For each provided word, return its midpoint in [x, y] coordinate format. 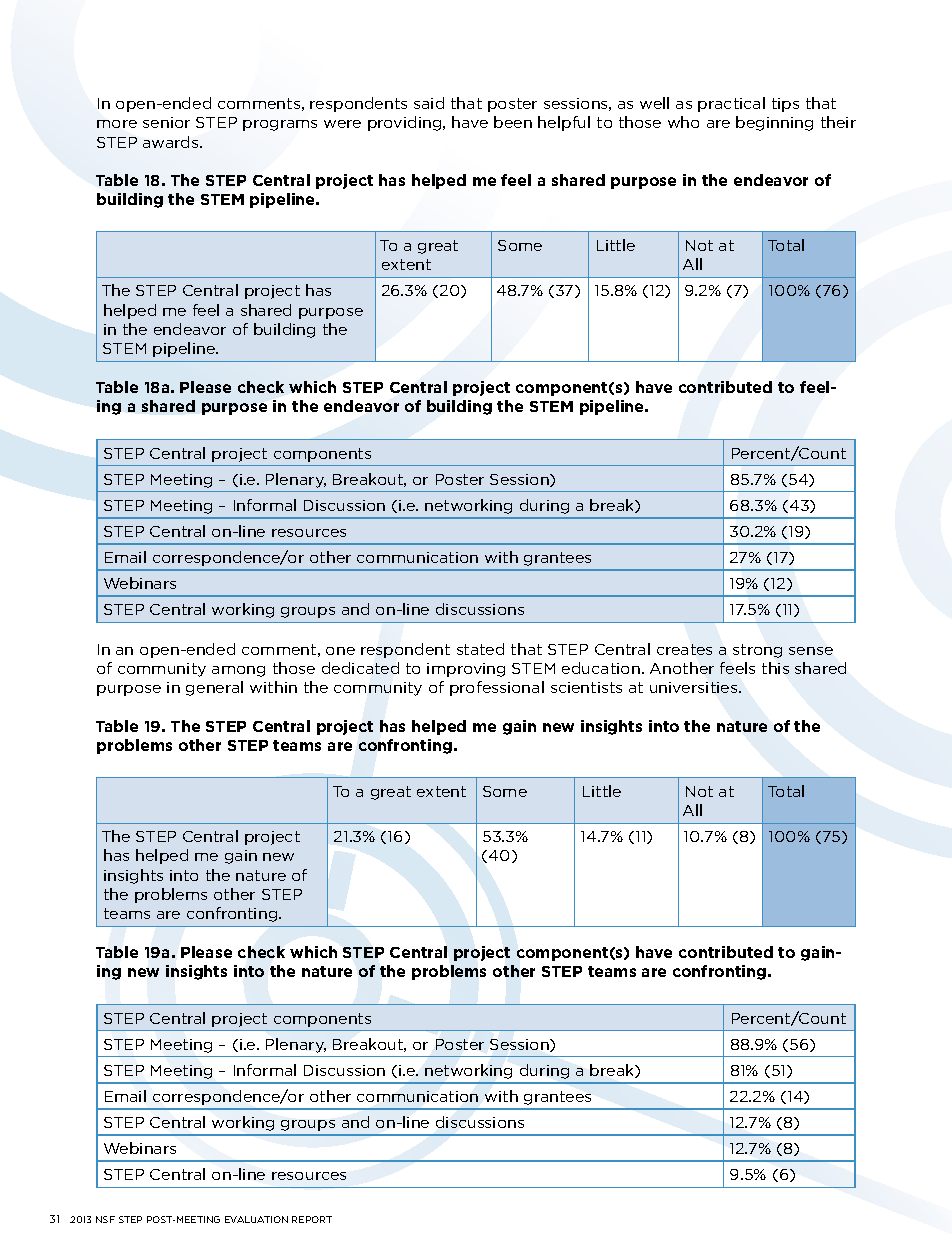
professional [497, 688]
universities [695, 687]
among [238, 671]
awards [172, 142]
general [214, 688]
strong [757, 651]
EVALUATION [256, 1219]
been [513, 122]
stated [480, 649]
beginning [774, 123]
